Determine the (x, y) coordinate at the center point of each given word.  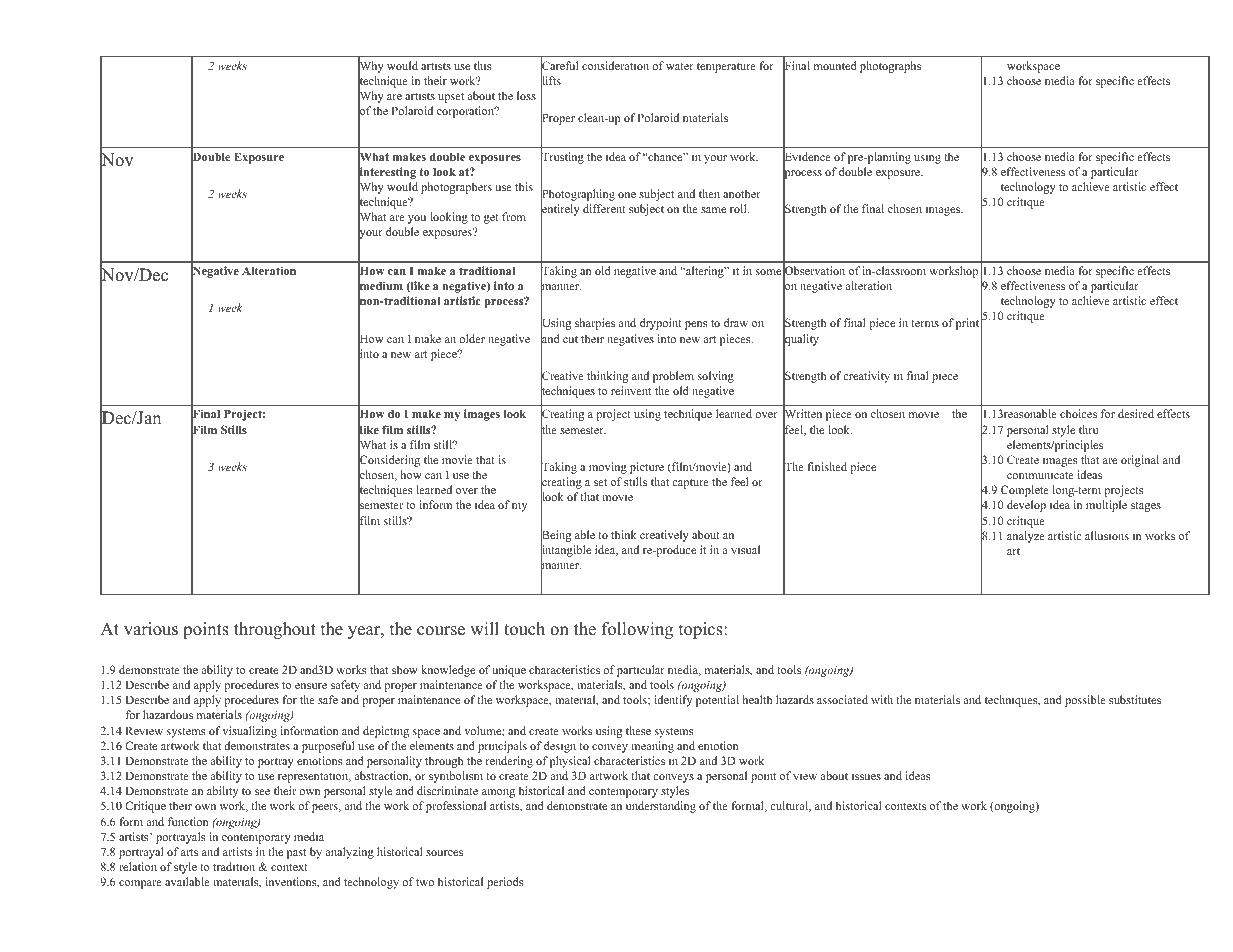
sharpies (595, 324)
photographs (890, 67)
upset (451, 98)
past (296, 854)
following (637, 630)
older (472, 338)
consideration (615, 65)
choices (1078, 413)
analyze (1026, 537)
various (151, 629)
